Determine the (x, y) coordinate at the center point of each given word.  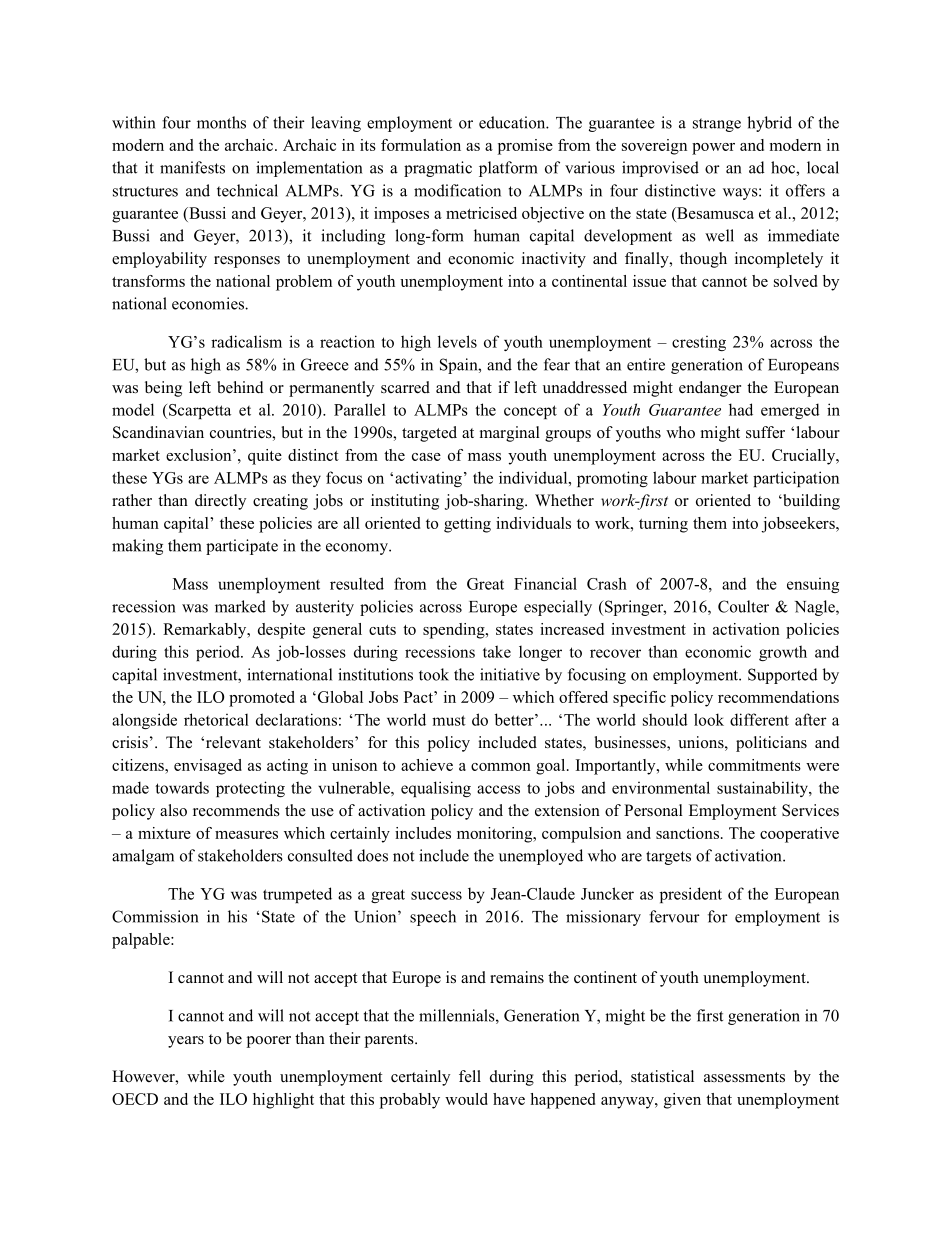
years (186, 1042)
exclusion (200, 455)
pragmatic (438, 169)
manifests (192, 167)
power (713, 149)
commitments (754, 765)
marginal (510, 434)
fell (470, 1076)
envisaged (208, 767)
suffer (765, 432)
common (501, 767)
